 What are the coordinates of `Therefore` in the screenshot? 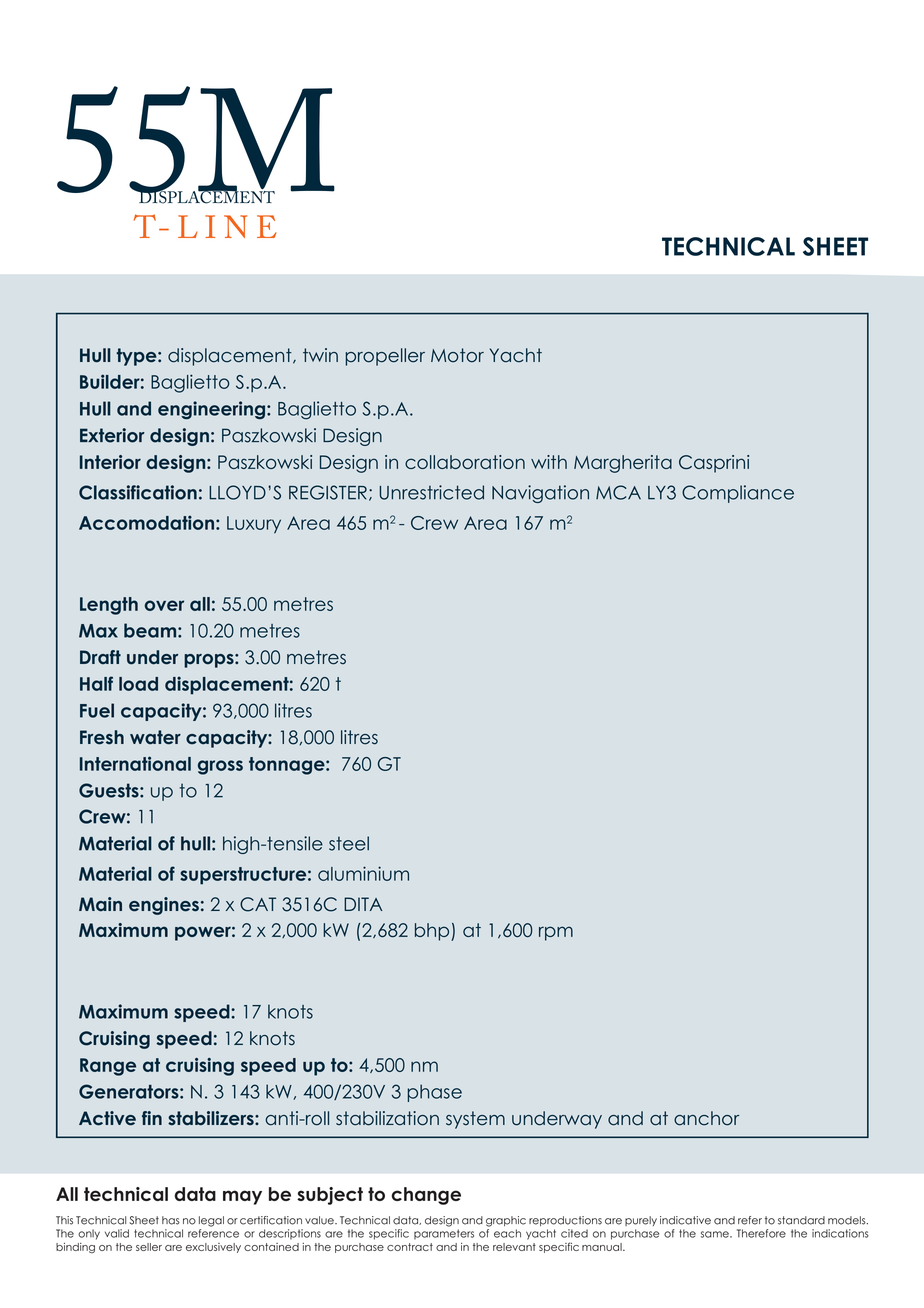 It's located at (761, 1233).
